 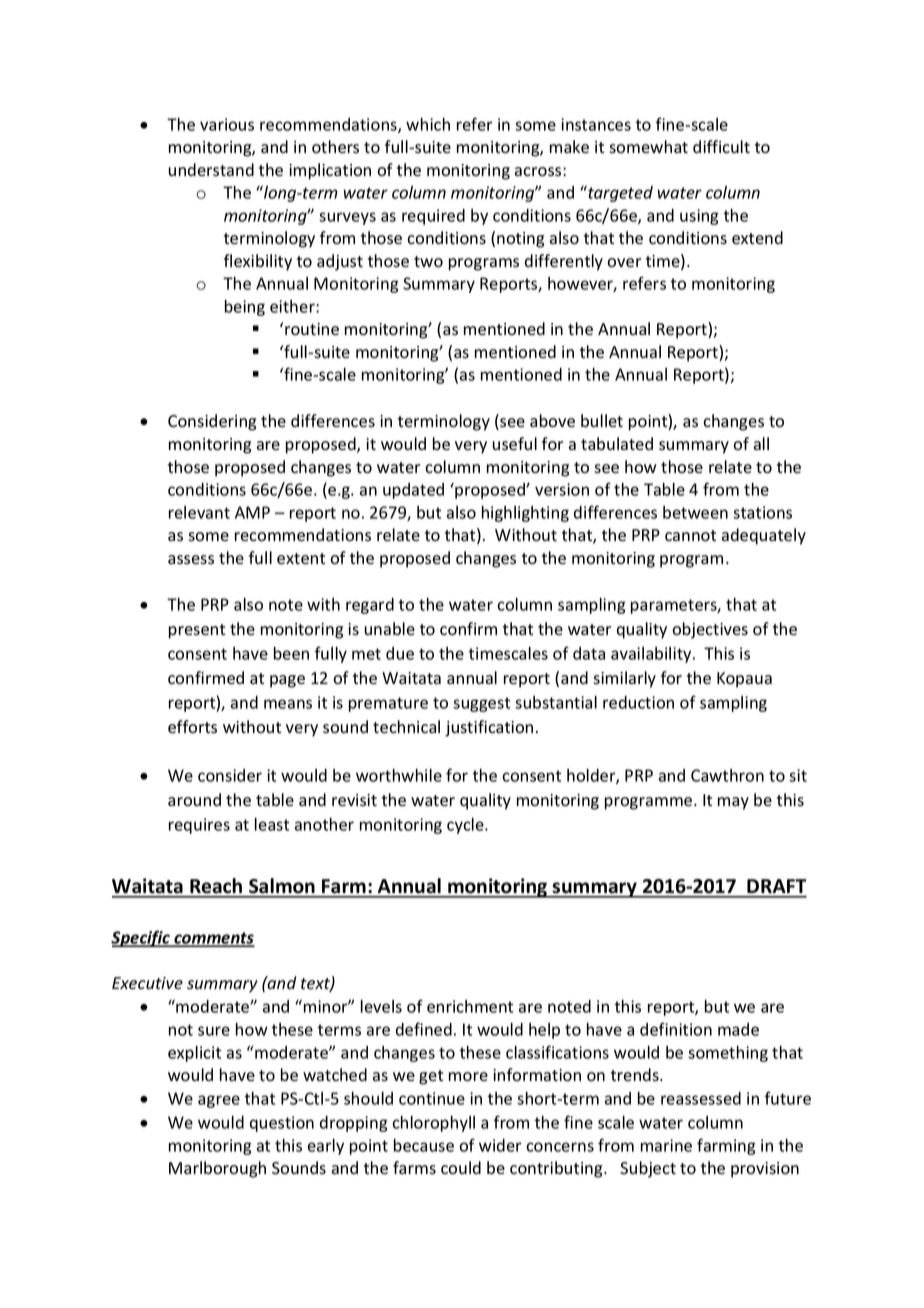 What do you see at coordinates (428, 124) in the image?
I see `which` at bounding box center [428, 124].
